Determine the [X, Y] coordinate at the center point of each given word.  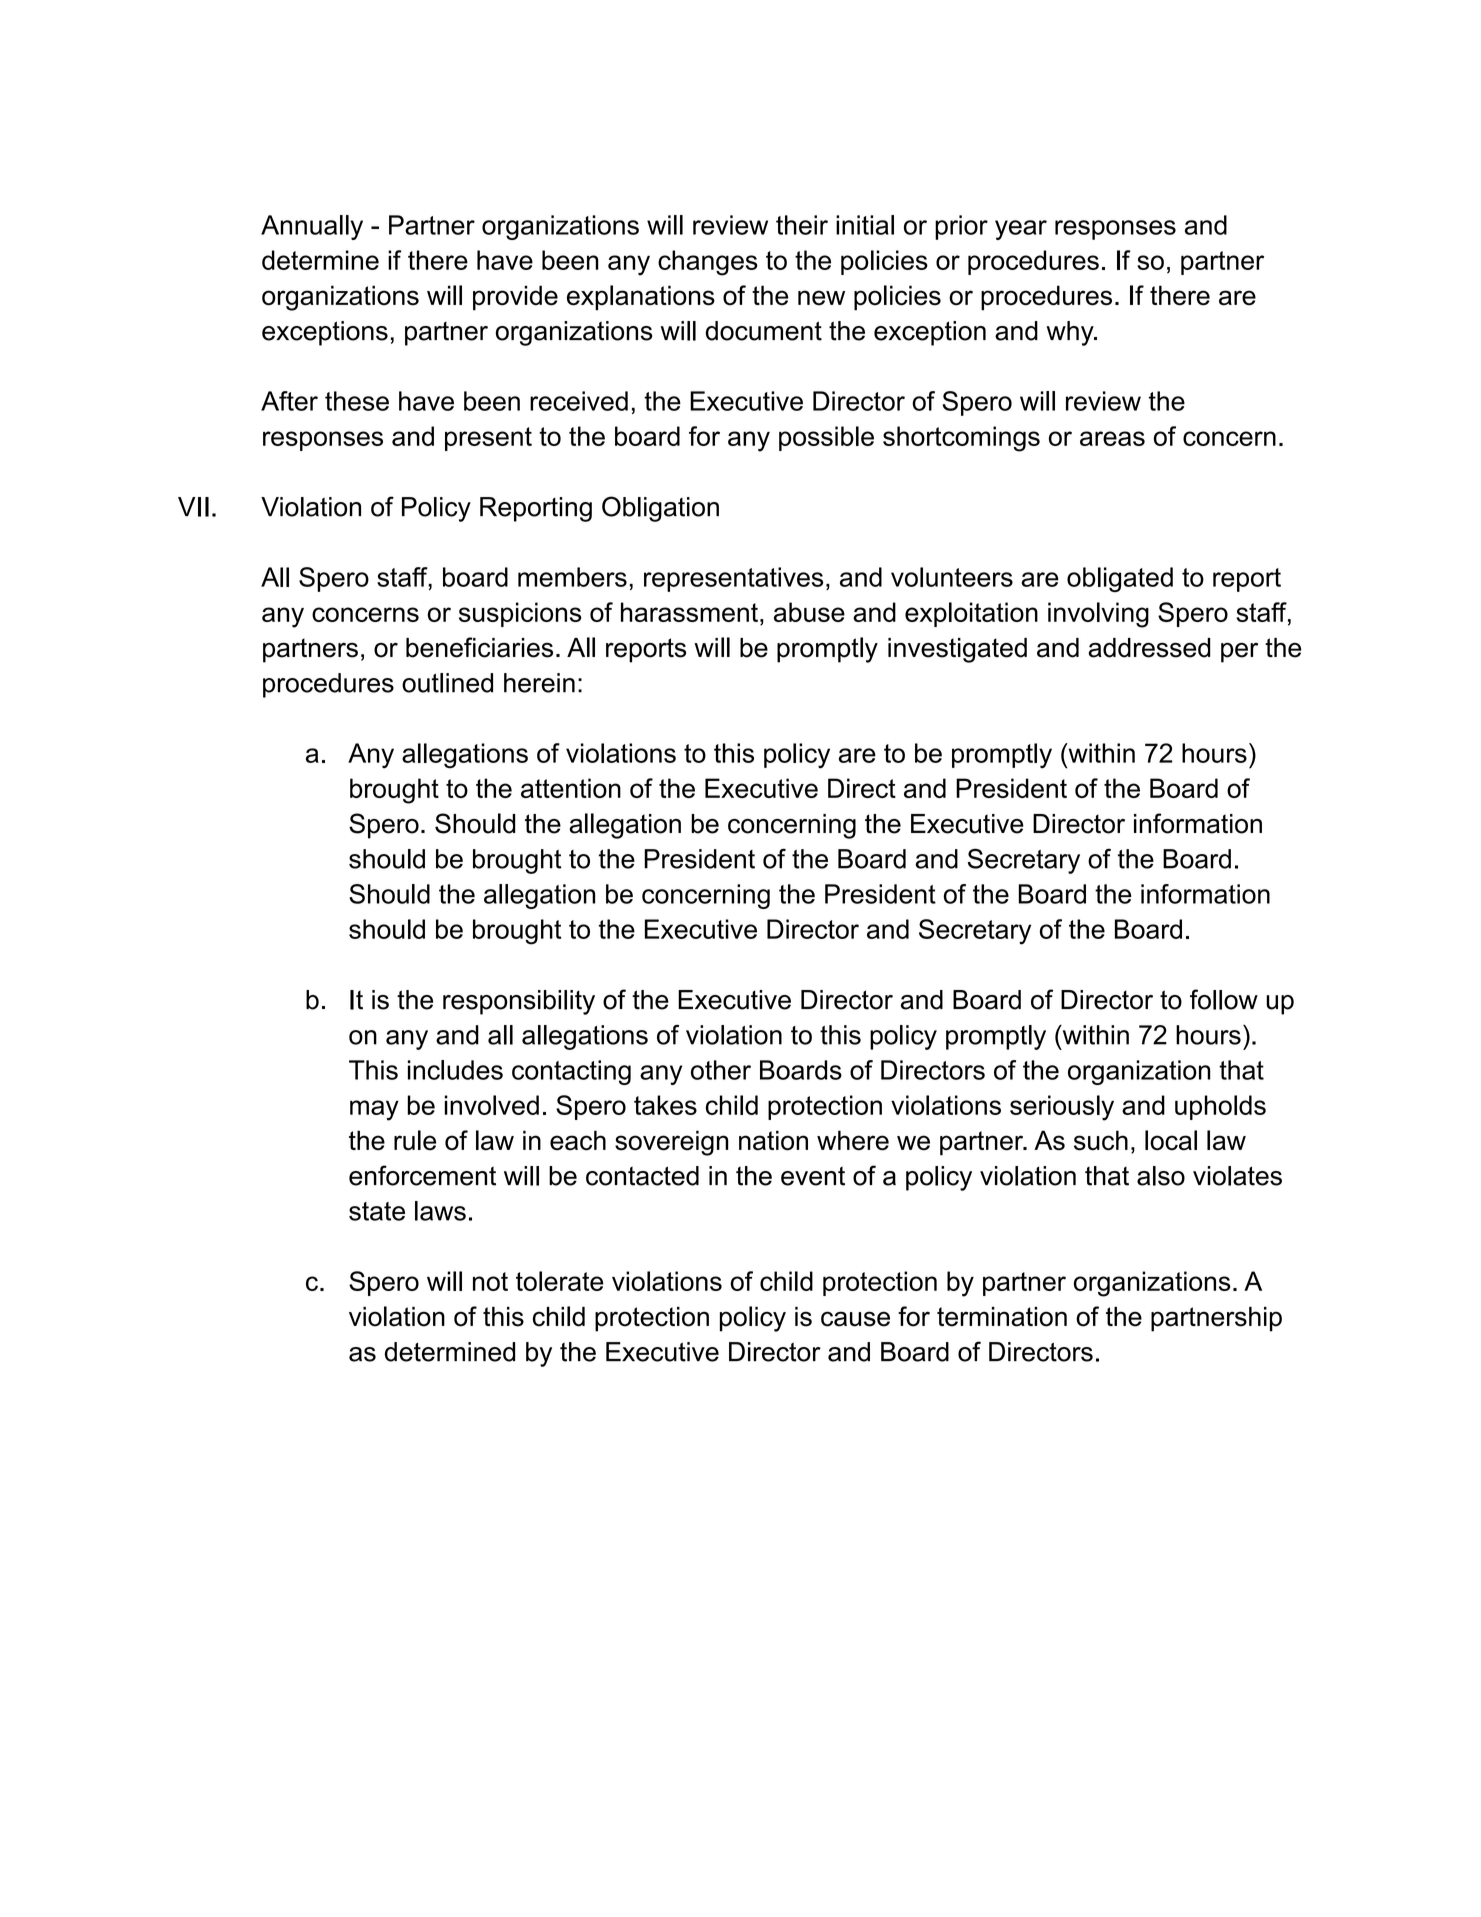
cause [855, 1319]
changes [708, 263]
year [1021, 230]
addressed [1149, 648]
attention [571, 788]
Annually [312, 227]
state [377, 1211]
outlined [447, 683]
